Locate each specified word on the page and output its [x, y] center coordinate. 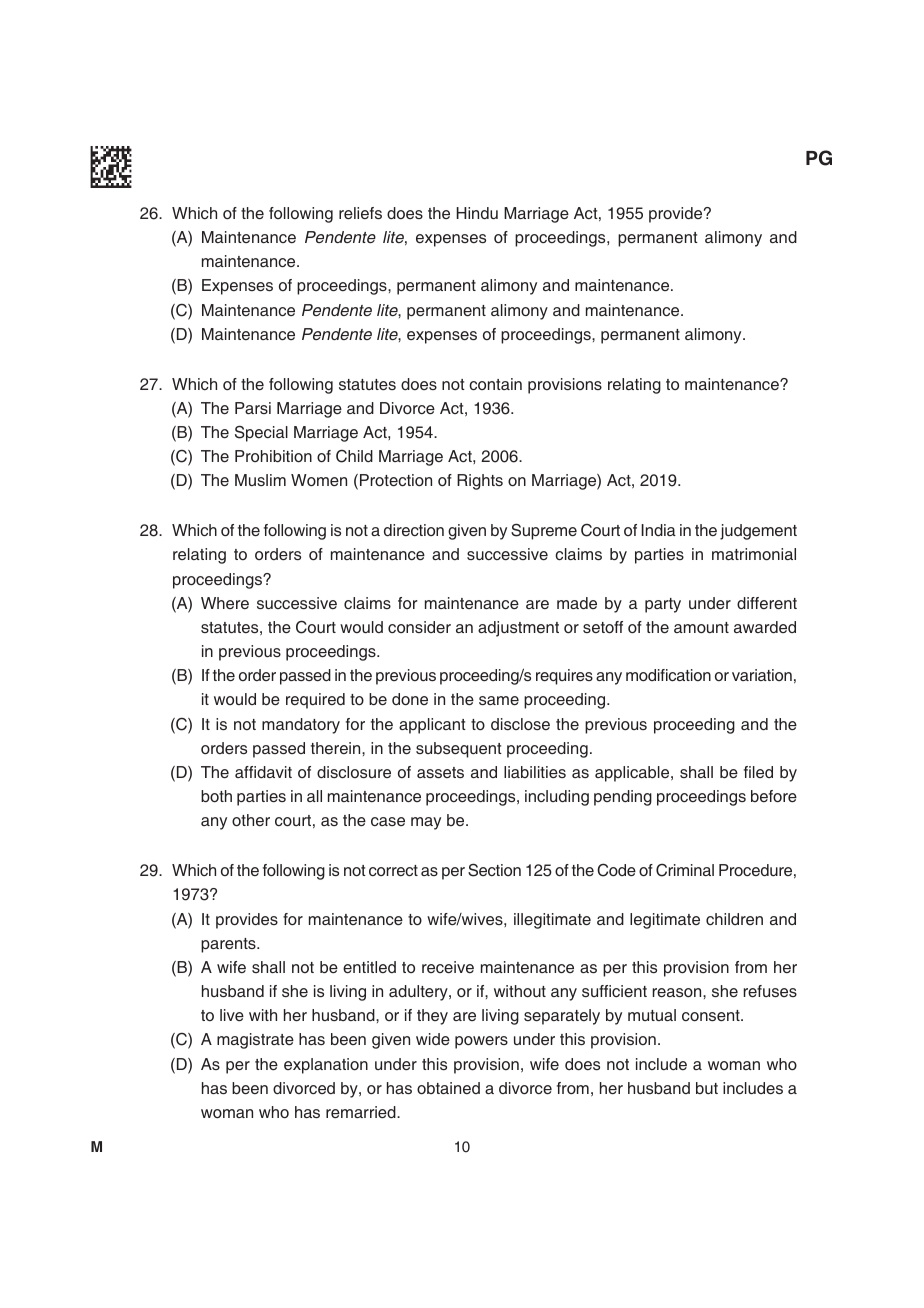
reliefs [360, 213]
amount [701, 627]
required [315, 701]
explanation [326, 1066]
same [499, 700]
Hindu [477, 213]
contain [495, 384]
